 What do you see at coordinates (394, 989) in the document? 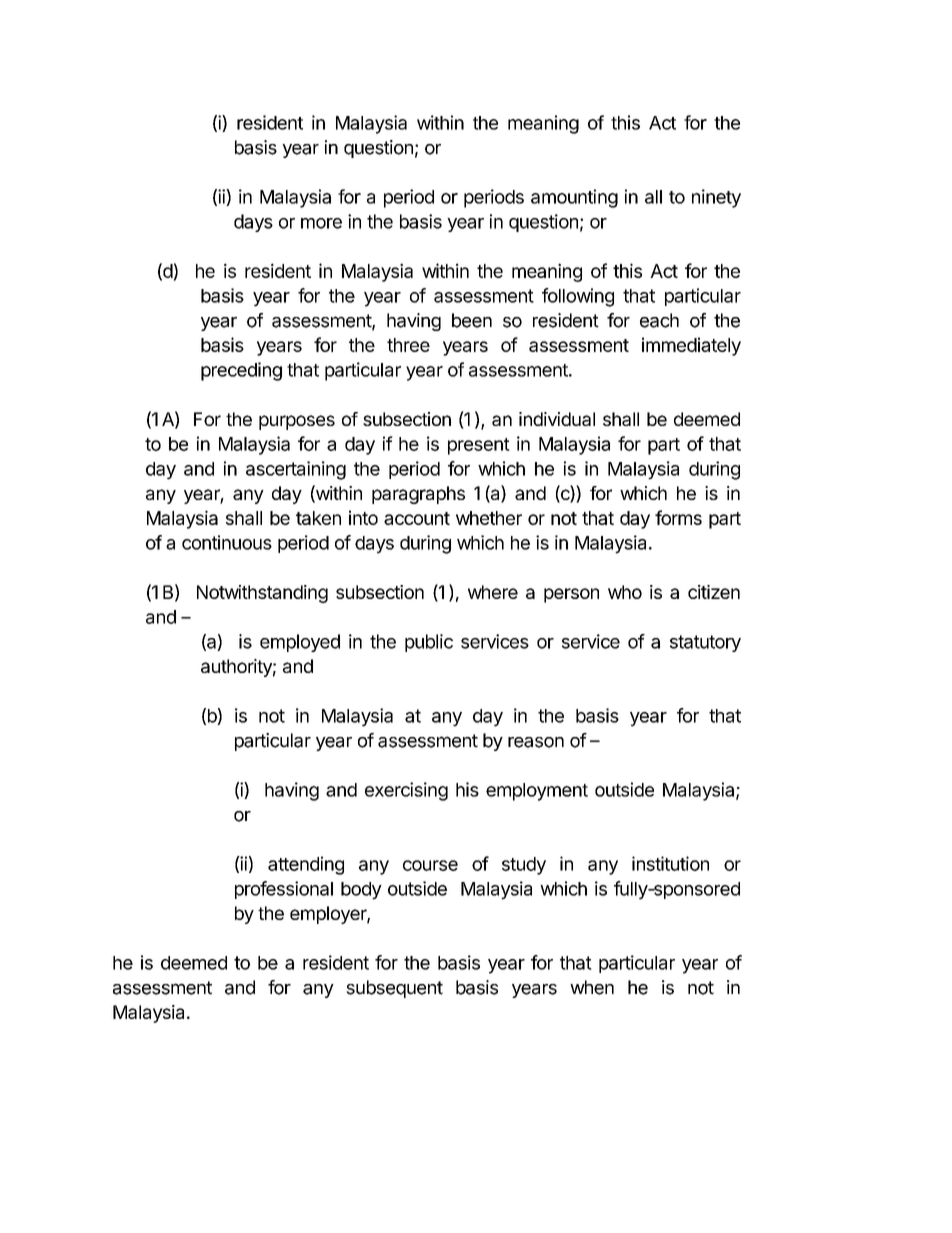
I see `subsequent` at bounding box center [394, 989].
